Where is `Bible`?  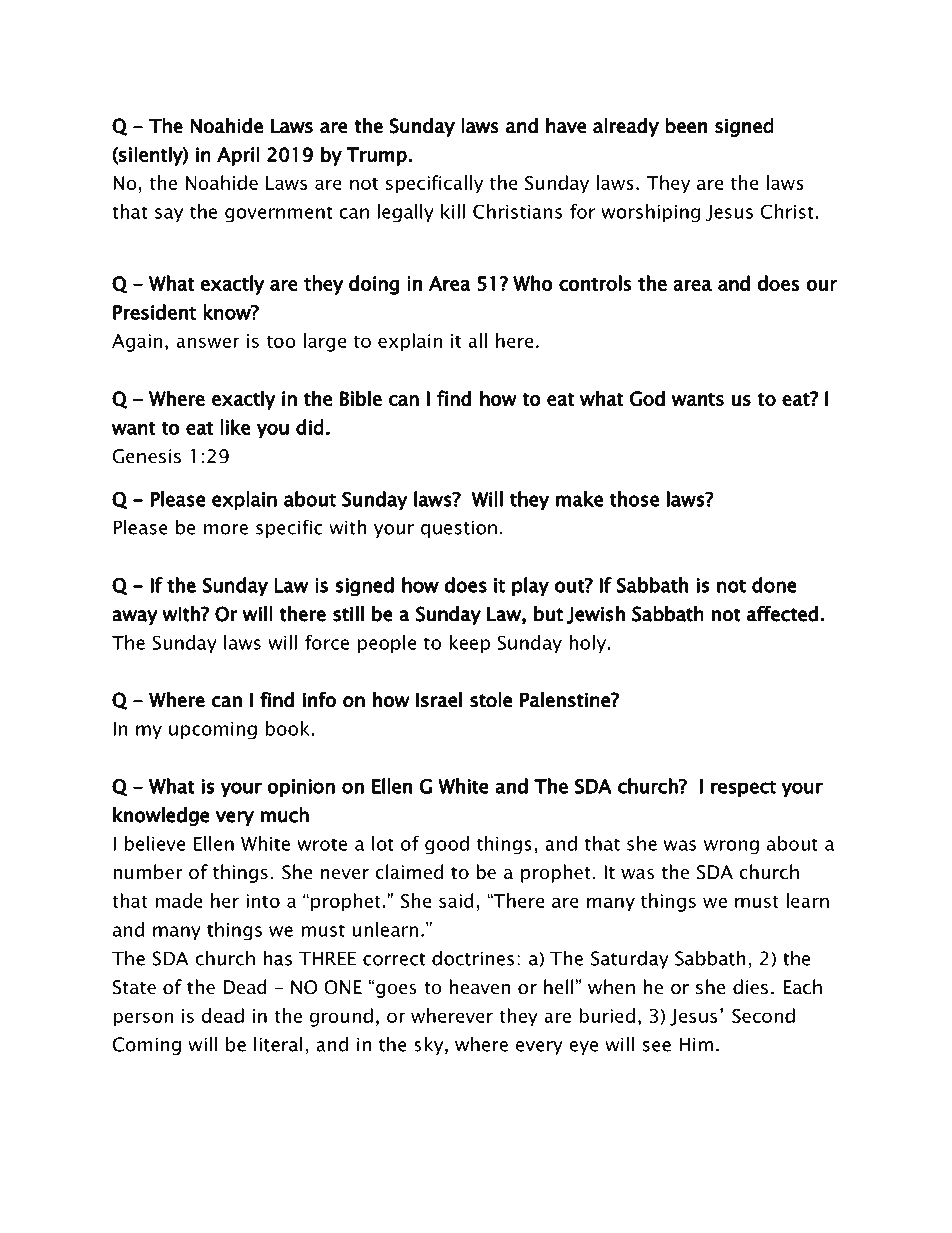
Bible is located at coordinates (361, 398).
